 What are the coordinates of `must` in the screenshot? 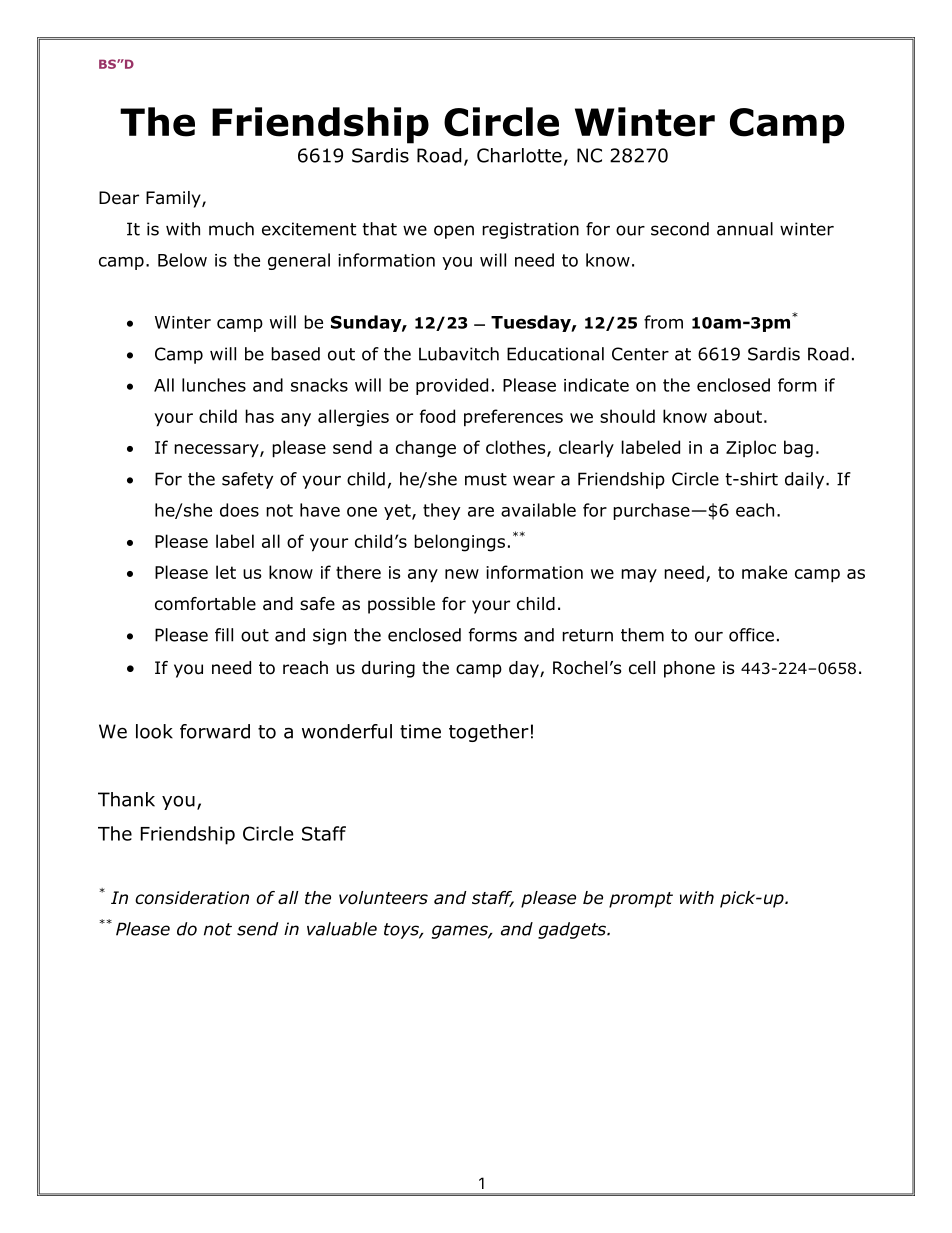 It's located at (486, 479).
